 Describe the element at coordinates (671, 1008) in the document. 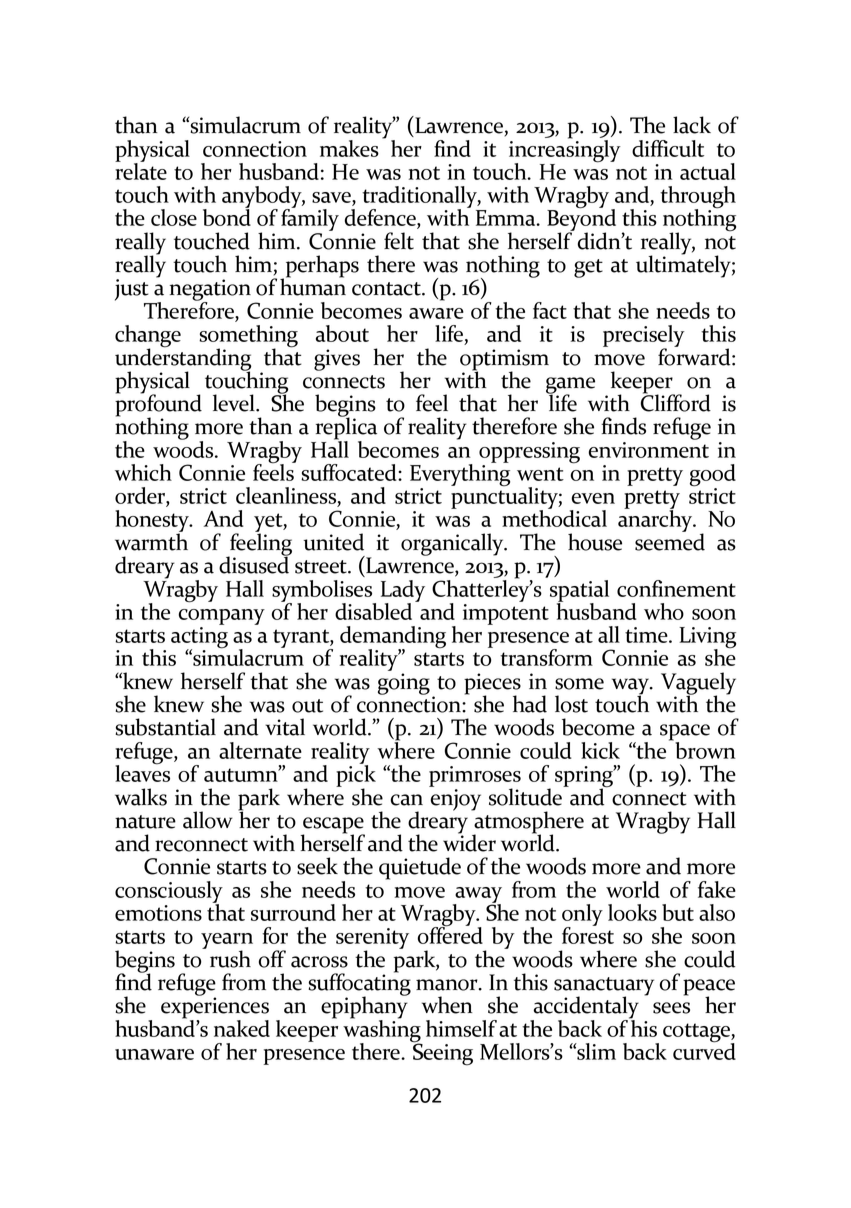

I see `sees` at that location.
